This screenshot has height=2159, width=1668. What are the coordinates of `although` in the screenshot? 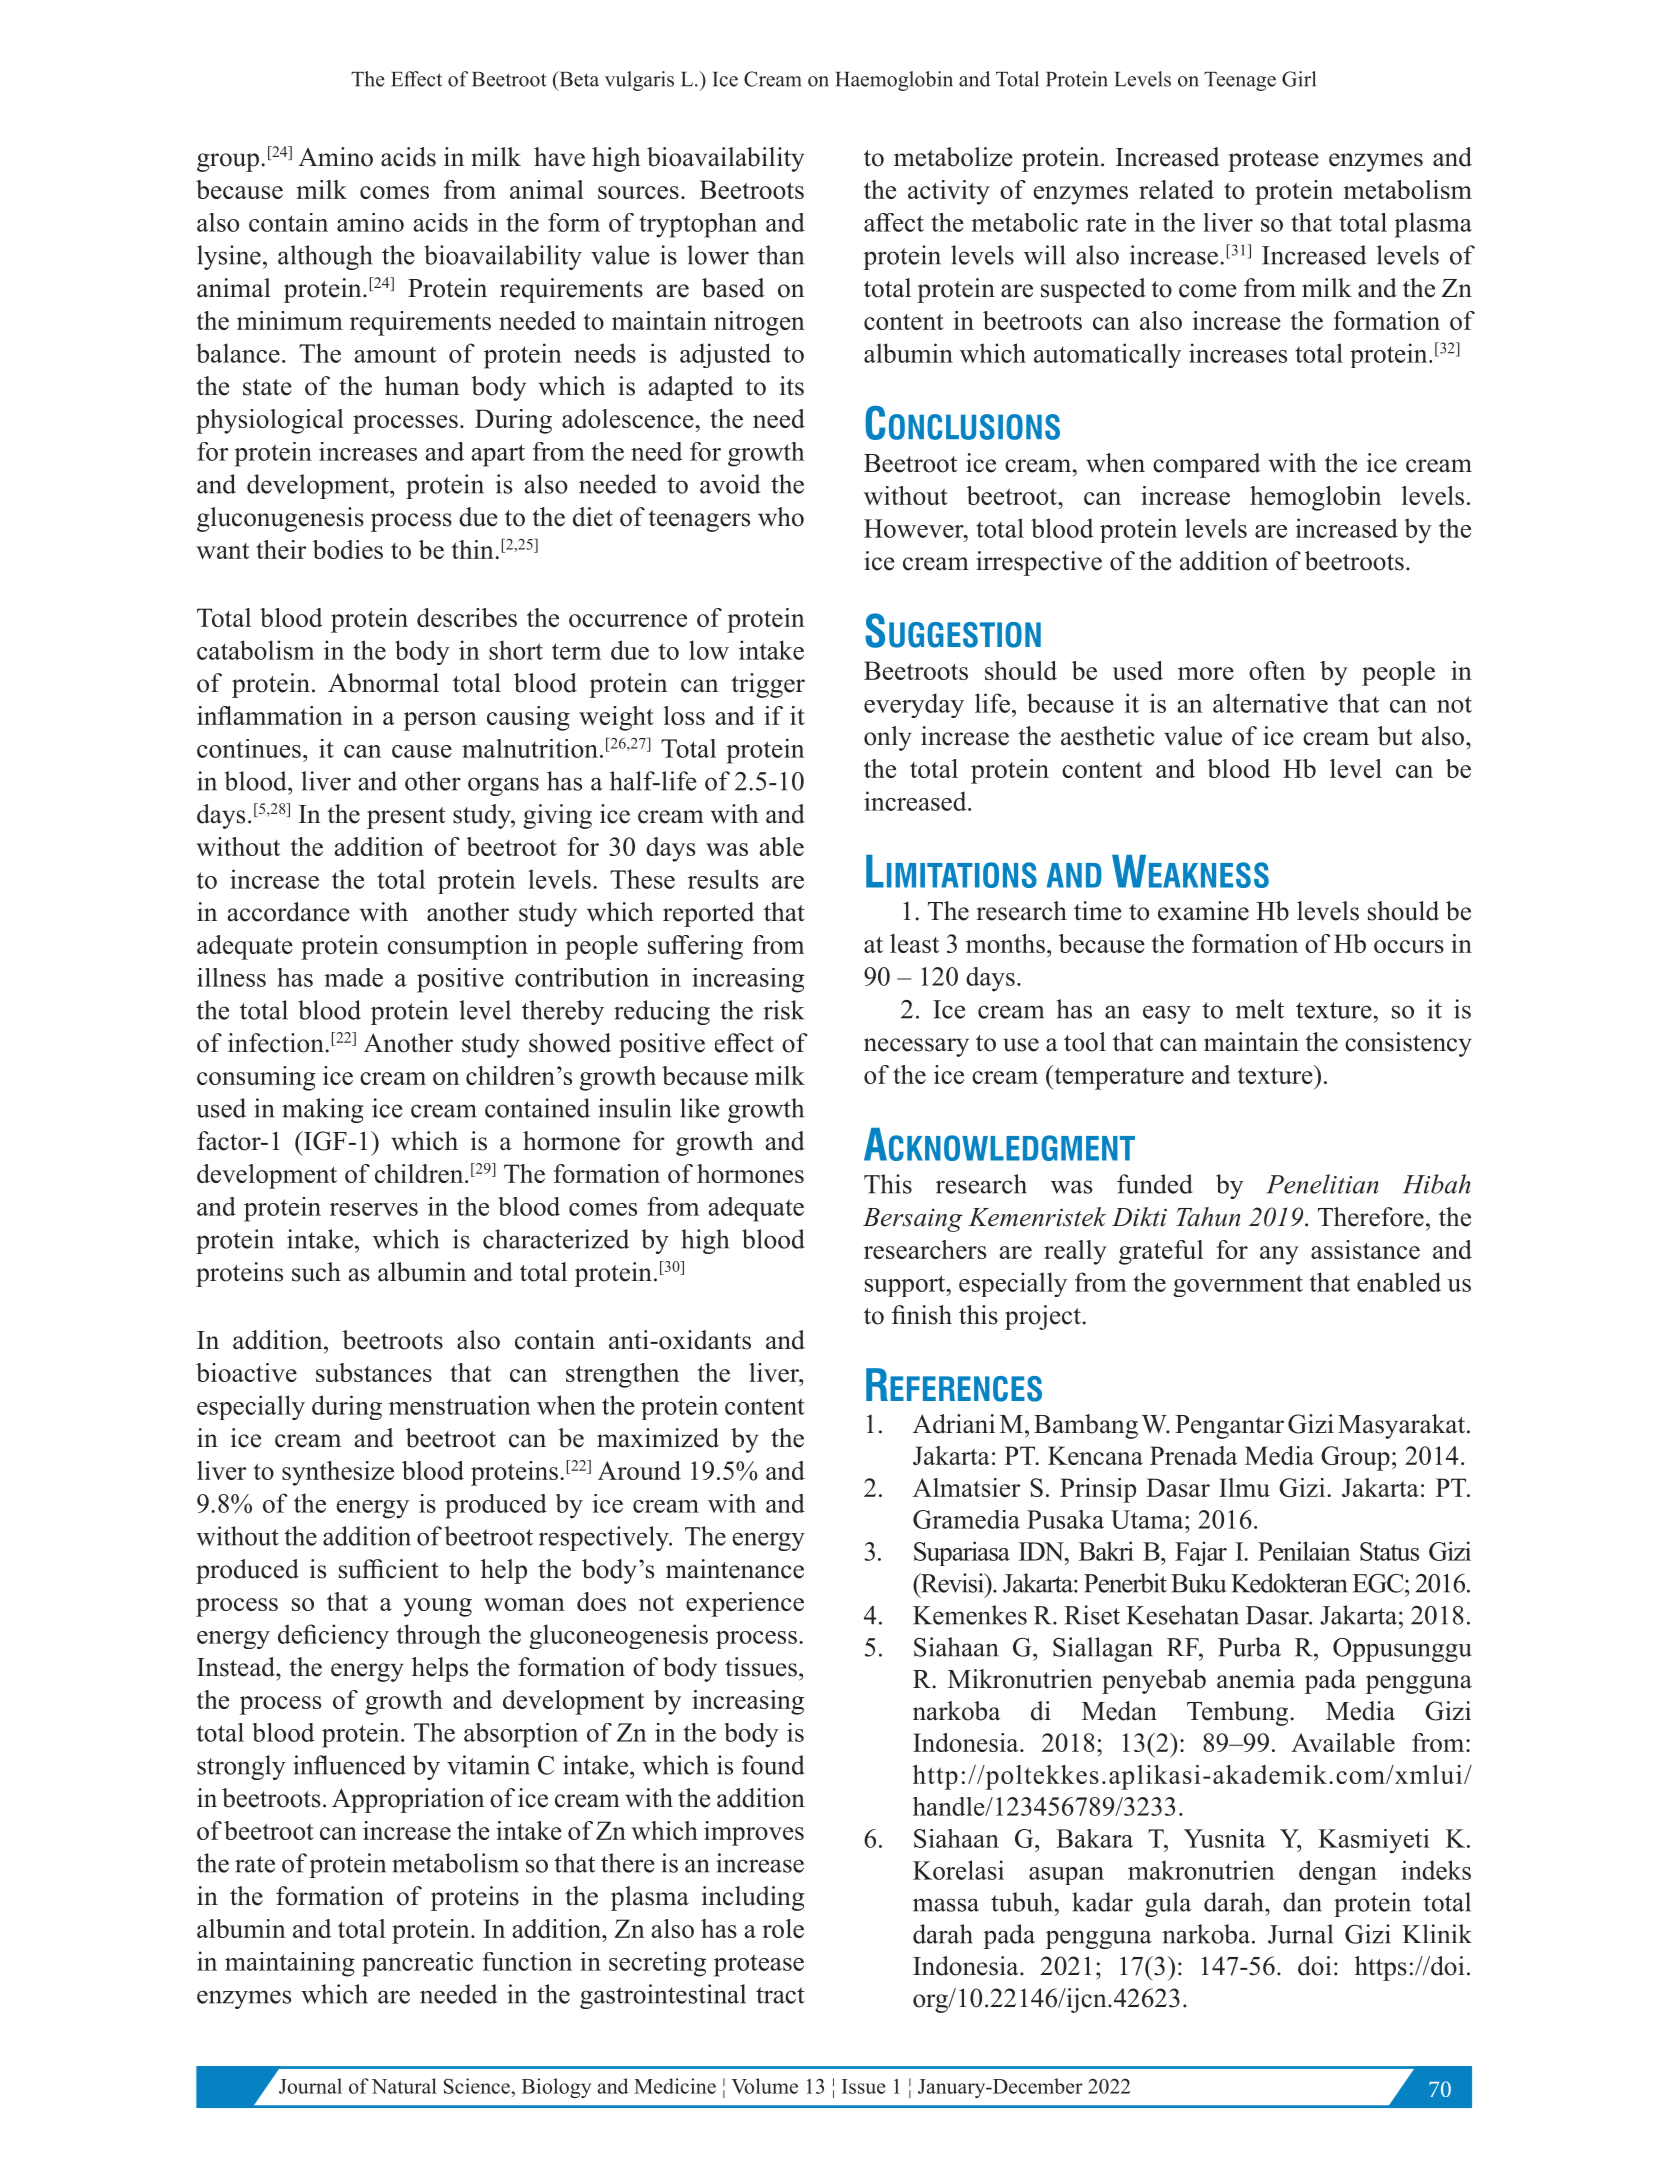 It's located at (325, 257).
